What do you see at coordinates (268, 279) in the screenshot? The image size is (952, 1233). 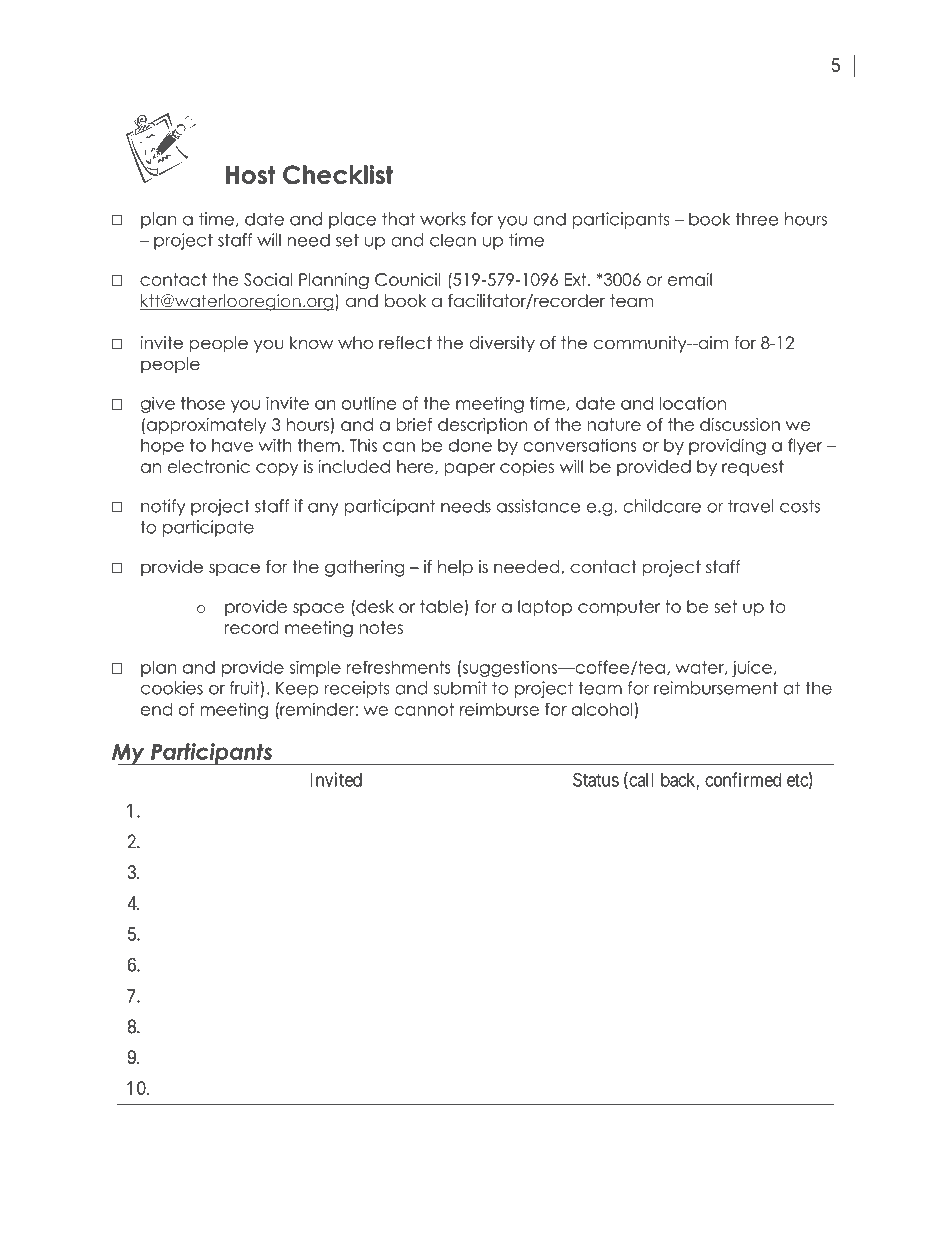 I see `Social` at bounding box center [268, 279].
